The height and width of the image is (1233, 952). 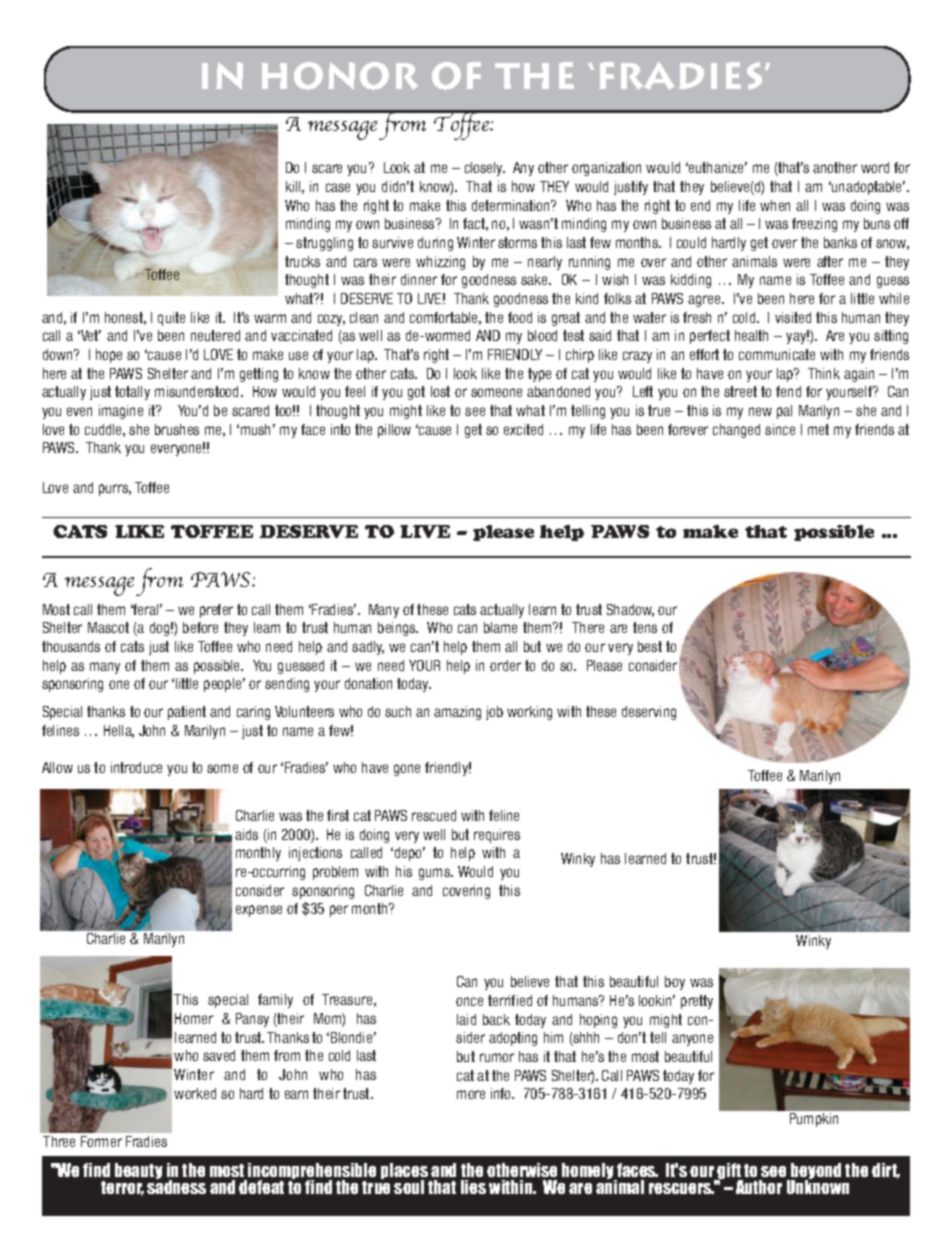 I want to click on word, so click(x=875, y=167).
